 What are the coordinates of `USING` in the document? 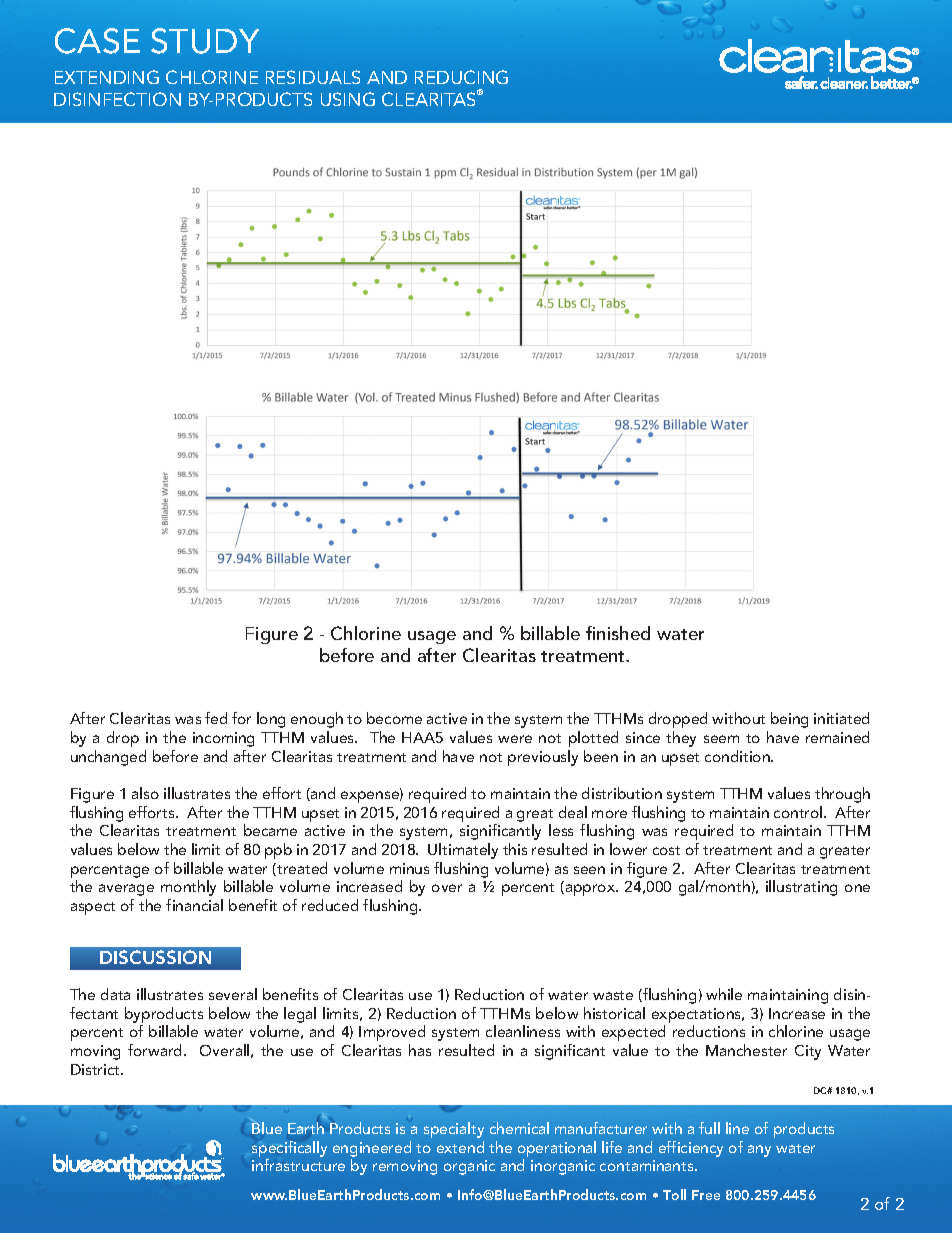 It's located at (348, 99).
